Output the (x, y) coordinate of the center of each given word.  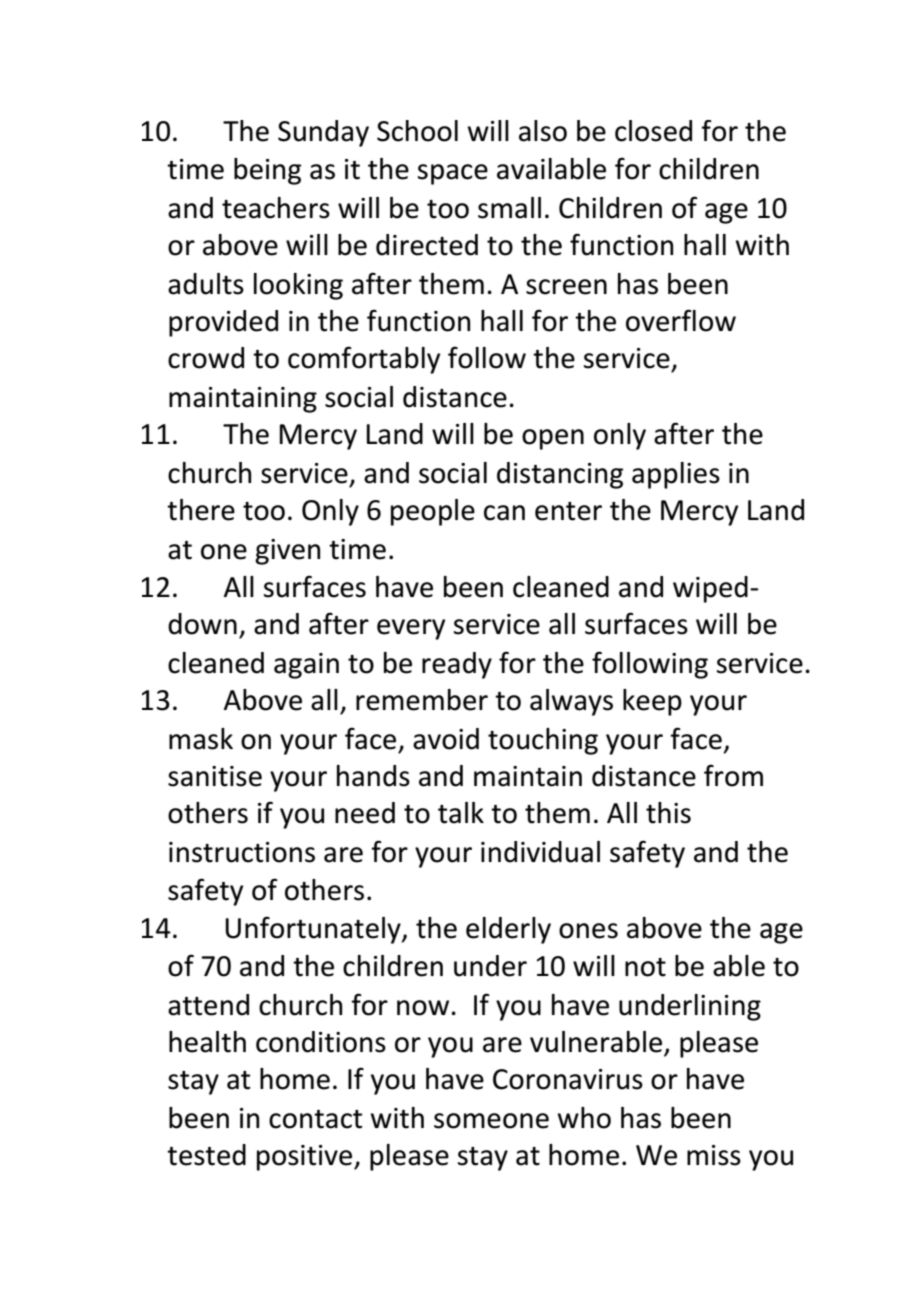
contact (315, 1119)
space (453, 174)
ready (457, 665)
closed (653, 131)
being (267, 171)
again (306, 666)
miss (714, 1155)
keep (652, 702)
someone (491, 1121)
